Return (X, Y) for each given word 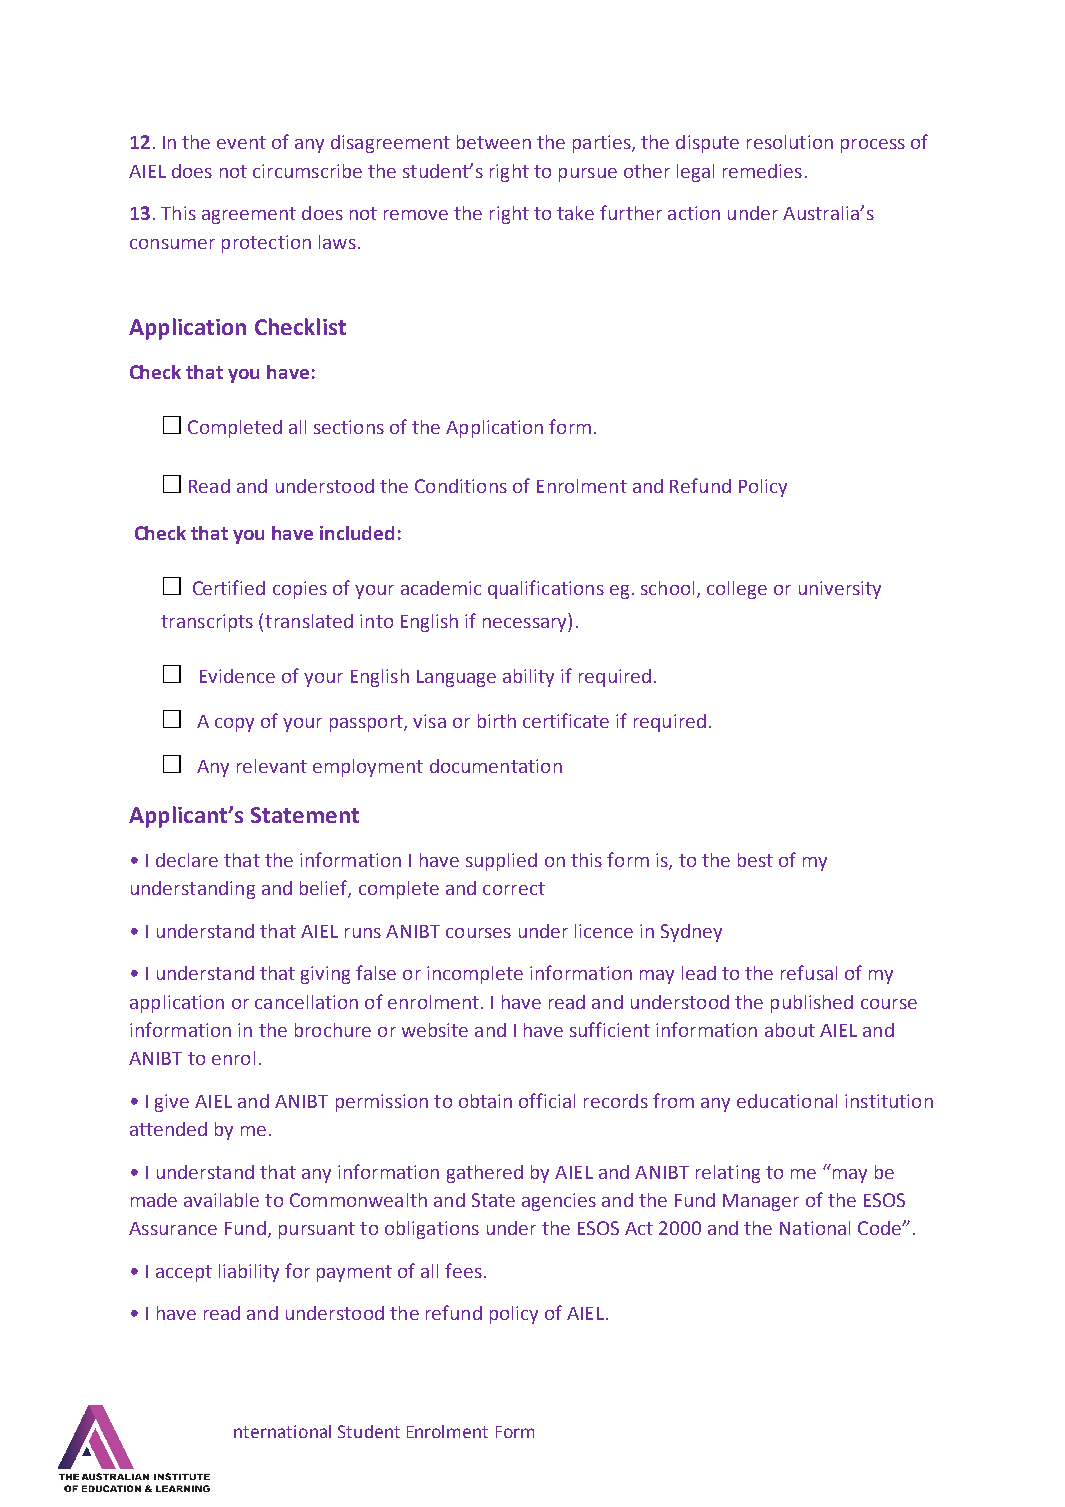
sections (349, 427)
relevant (272, 766)
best (755, 860)
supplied (501, 862)
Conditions (461, 486)
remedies (762, 171)
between (494, 142)
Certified (229, 587)
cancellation (306, 1002)
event (241, 142)
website (435, 1030)
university (840, 590)
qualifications (546, 589)
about (790, 1030)
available (221, 1200)
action (694, 213)
